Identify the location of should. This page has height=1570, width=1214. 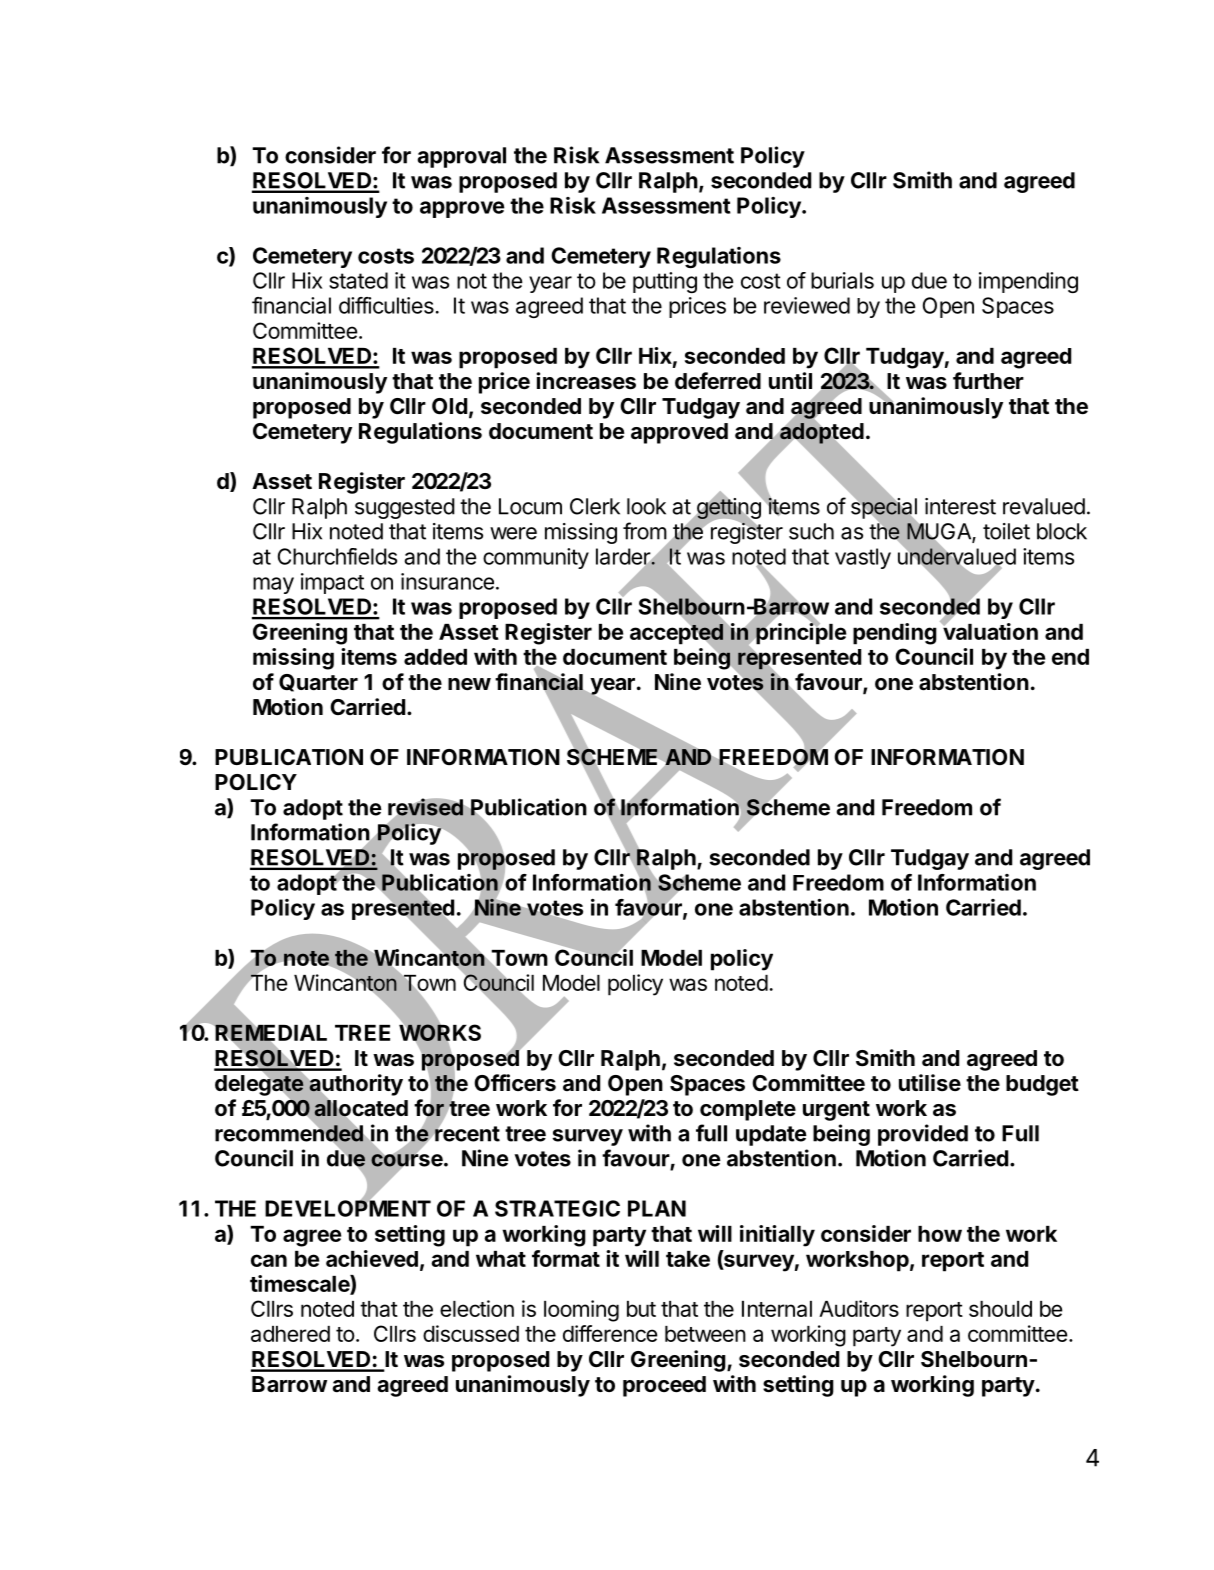
(1000, 1309).
